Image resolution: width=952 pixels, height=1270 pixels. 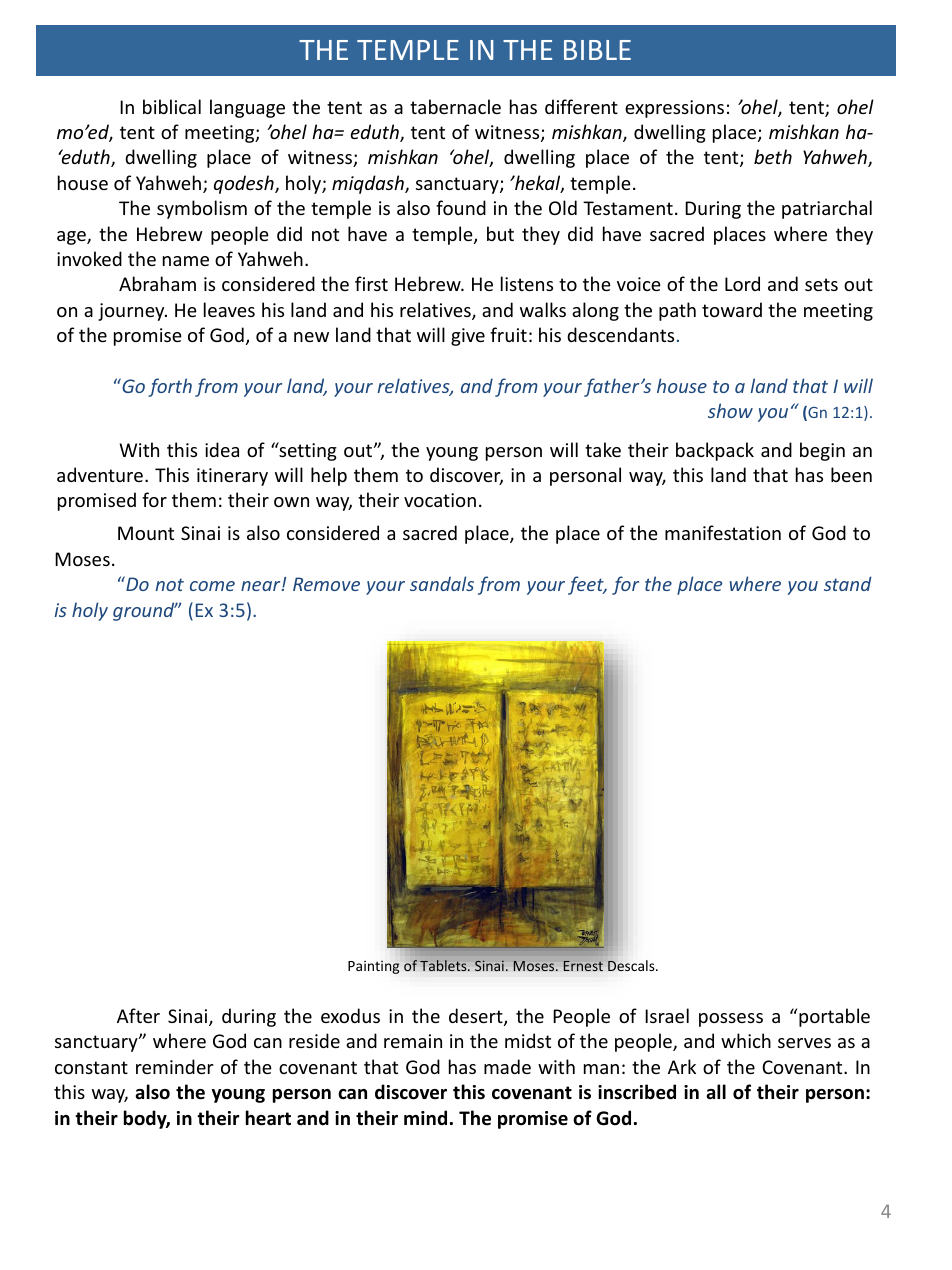 I want to click on expressions, so click(x=674, y=109).
